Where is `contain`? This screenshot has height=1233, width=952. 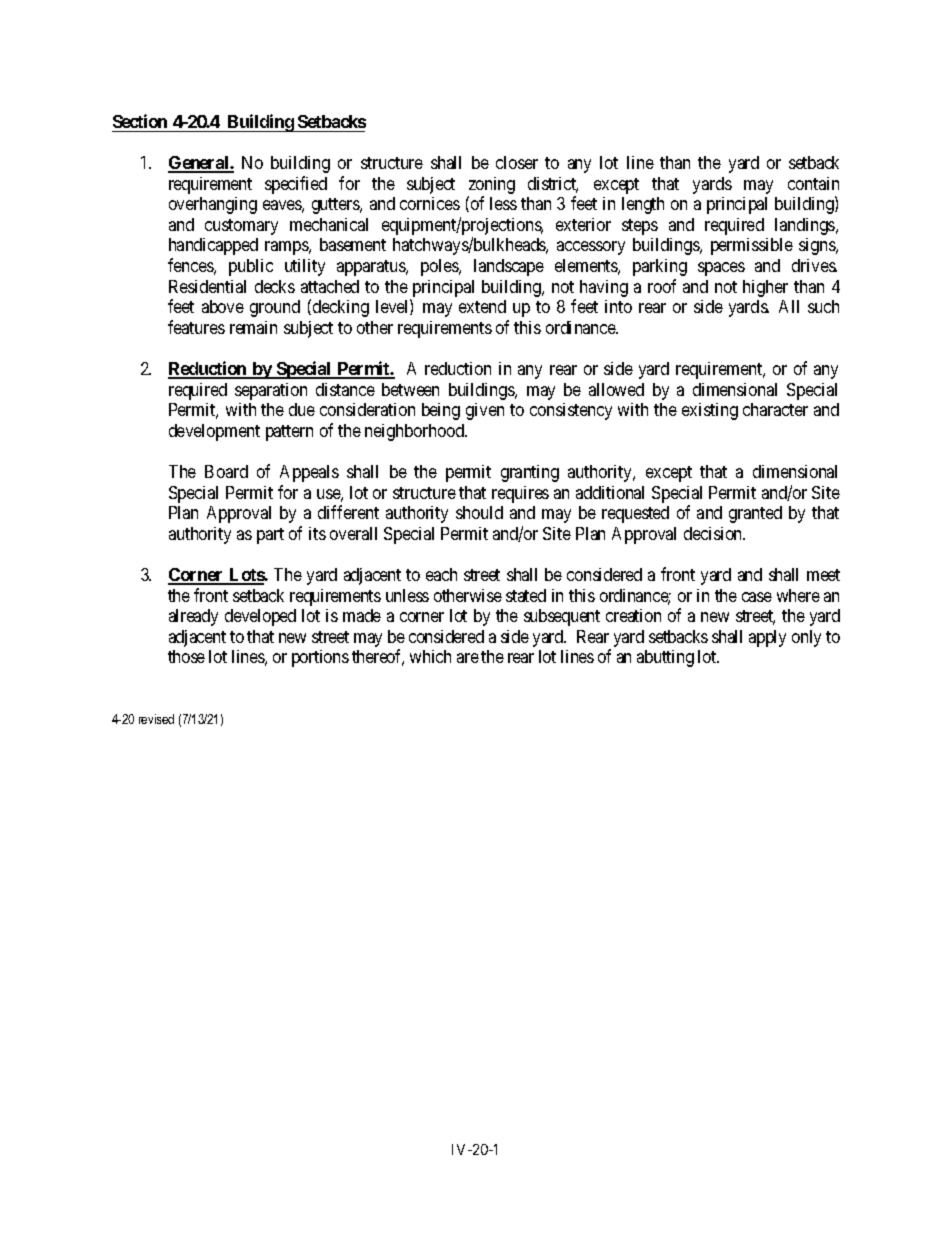 contain is located at coordinates (813, 183).
